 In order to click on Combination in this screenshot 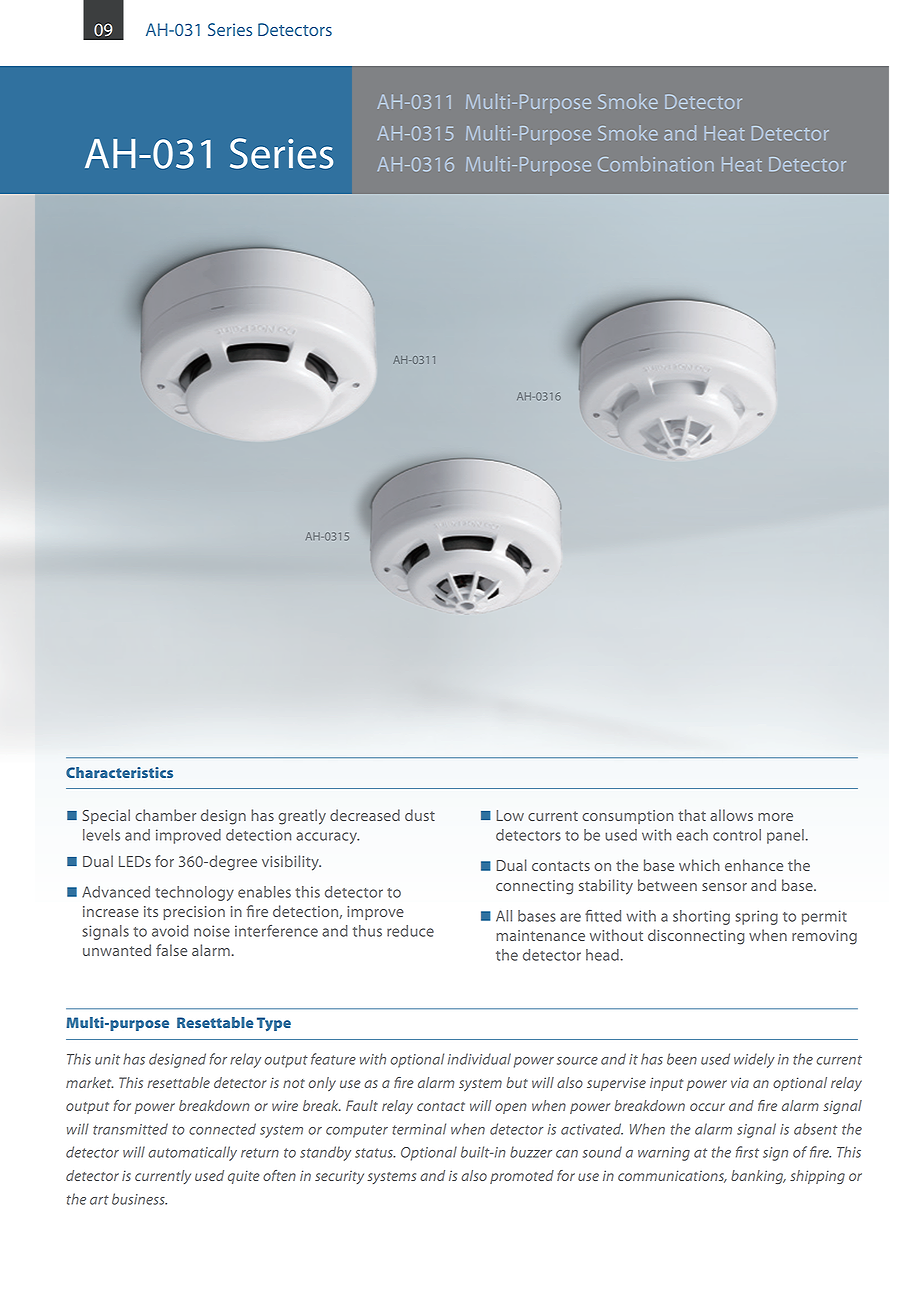, I will do `click(656, 164)`.
